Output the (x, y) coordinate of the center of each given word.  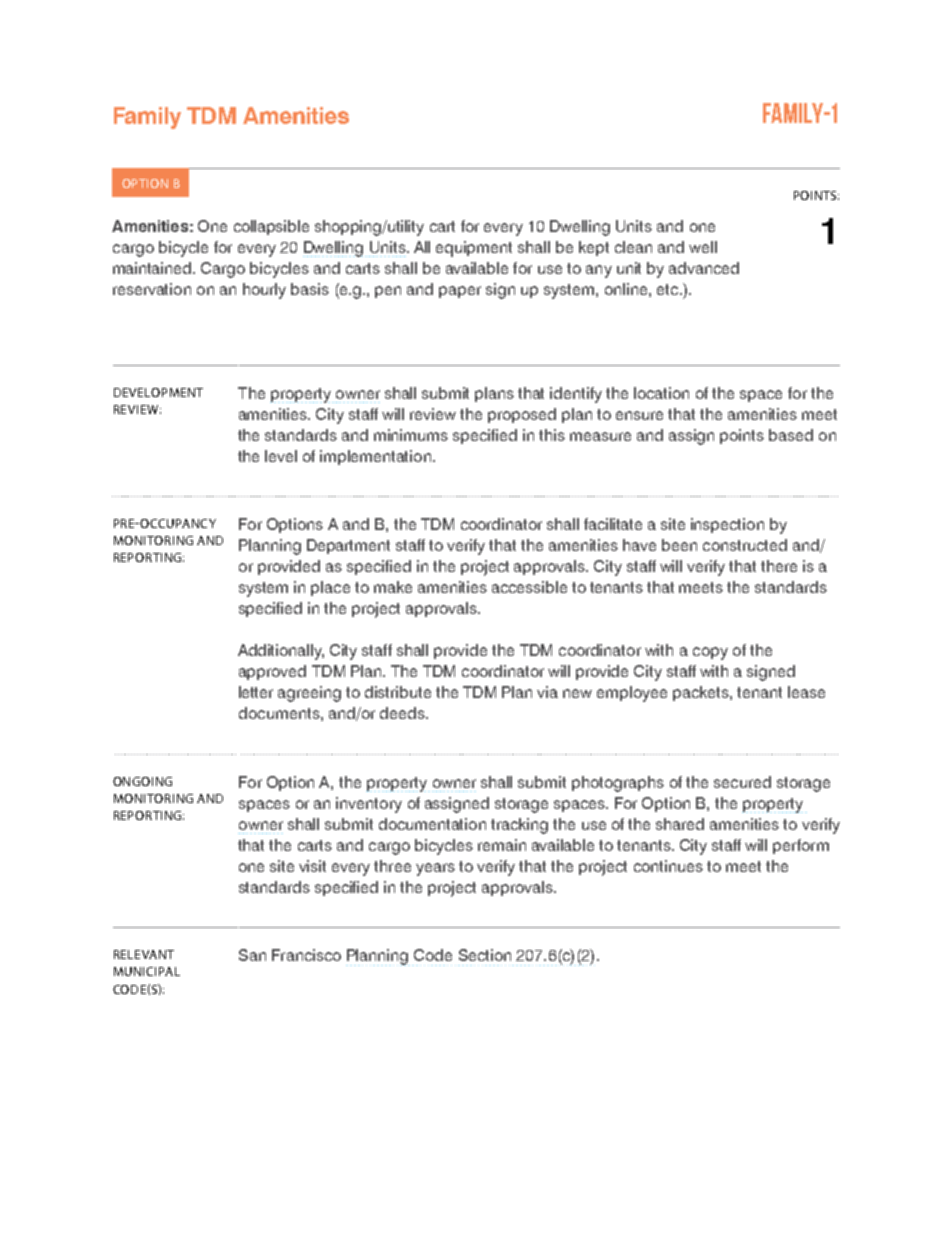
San (252, 955)
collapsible (271, 227)
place (330, 588)
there (779, 566)
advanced (704, 268)
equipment (474, 249)
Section (485, 955)
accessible (529, 587)
